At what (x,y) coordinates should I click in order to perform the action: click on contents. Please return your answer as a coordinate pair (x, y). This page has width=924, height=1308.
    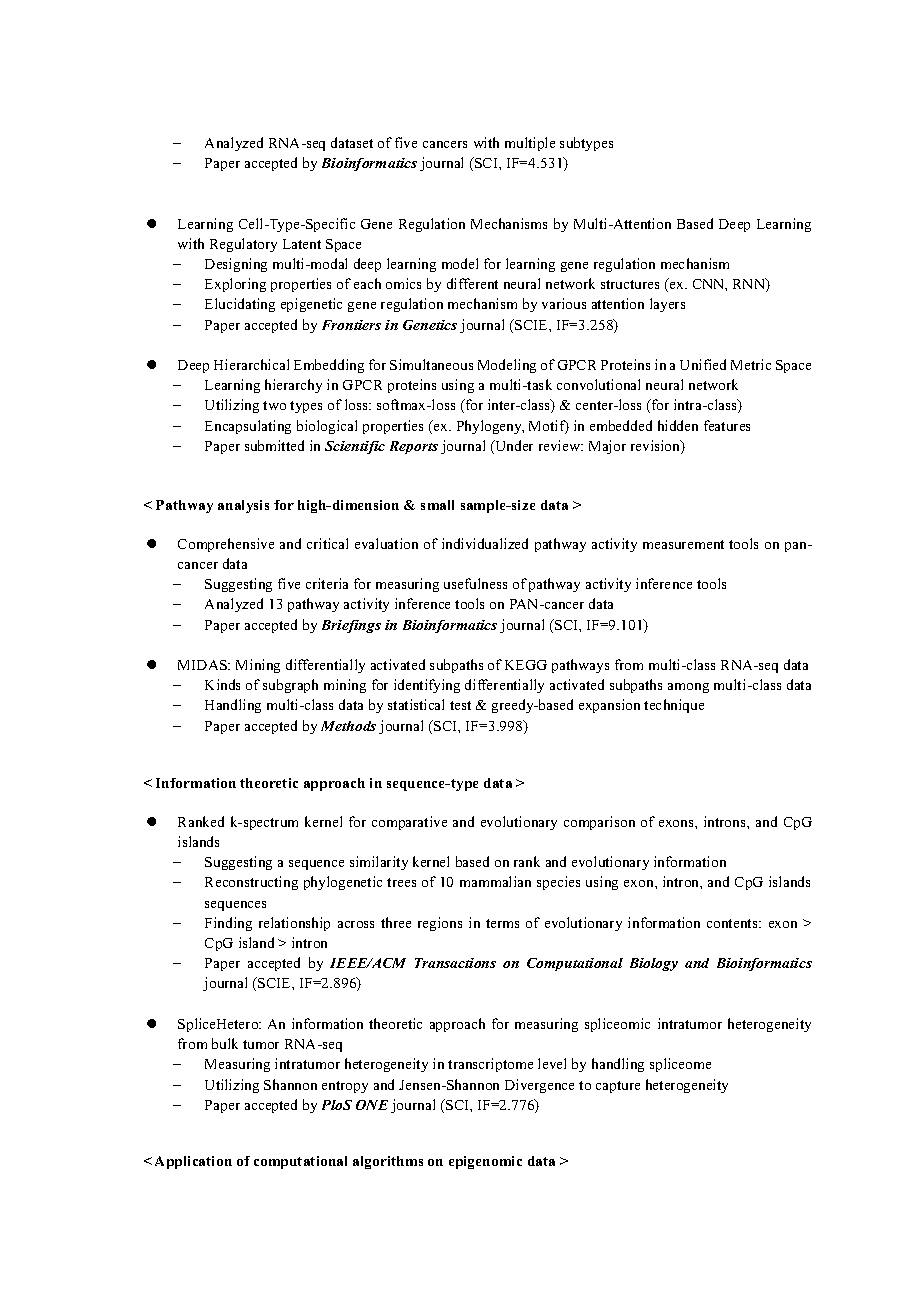
    Looking at the image, I should click on (733, 923).
